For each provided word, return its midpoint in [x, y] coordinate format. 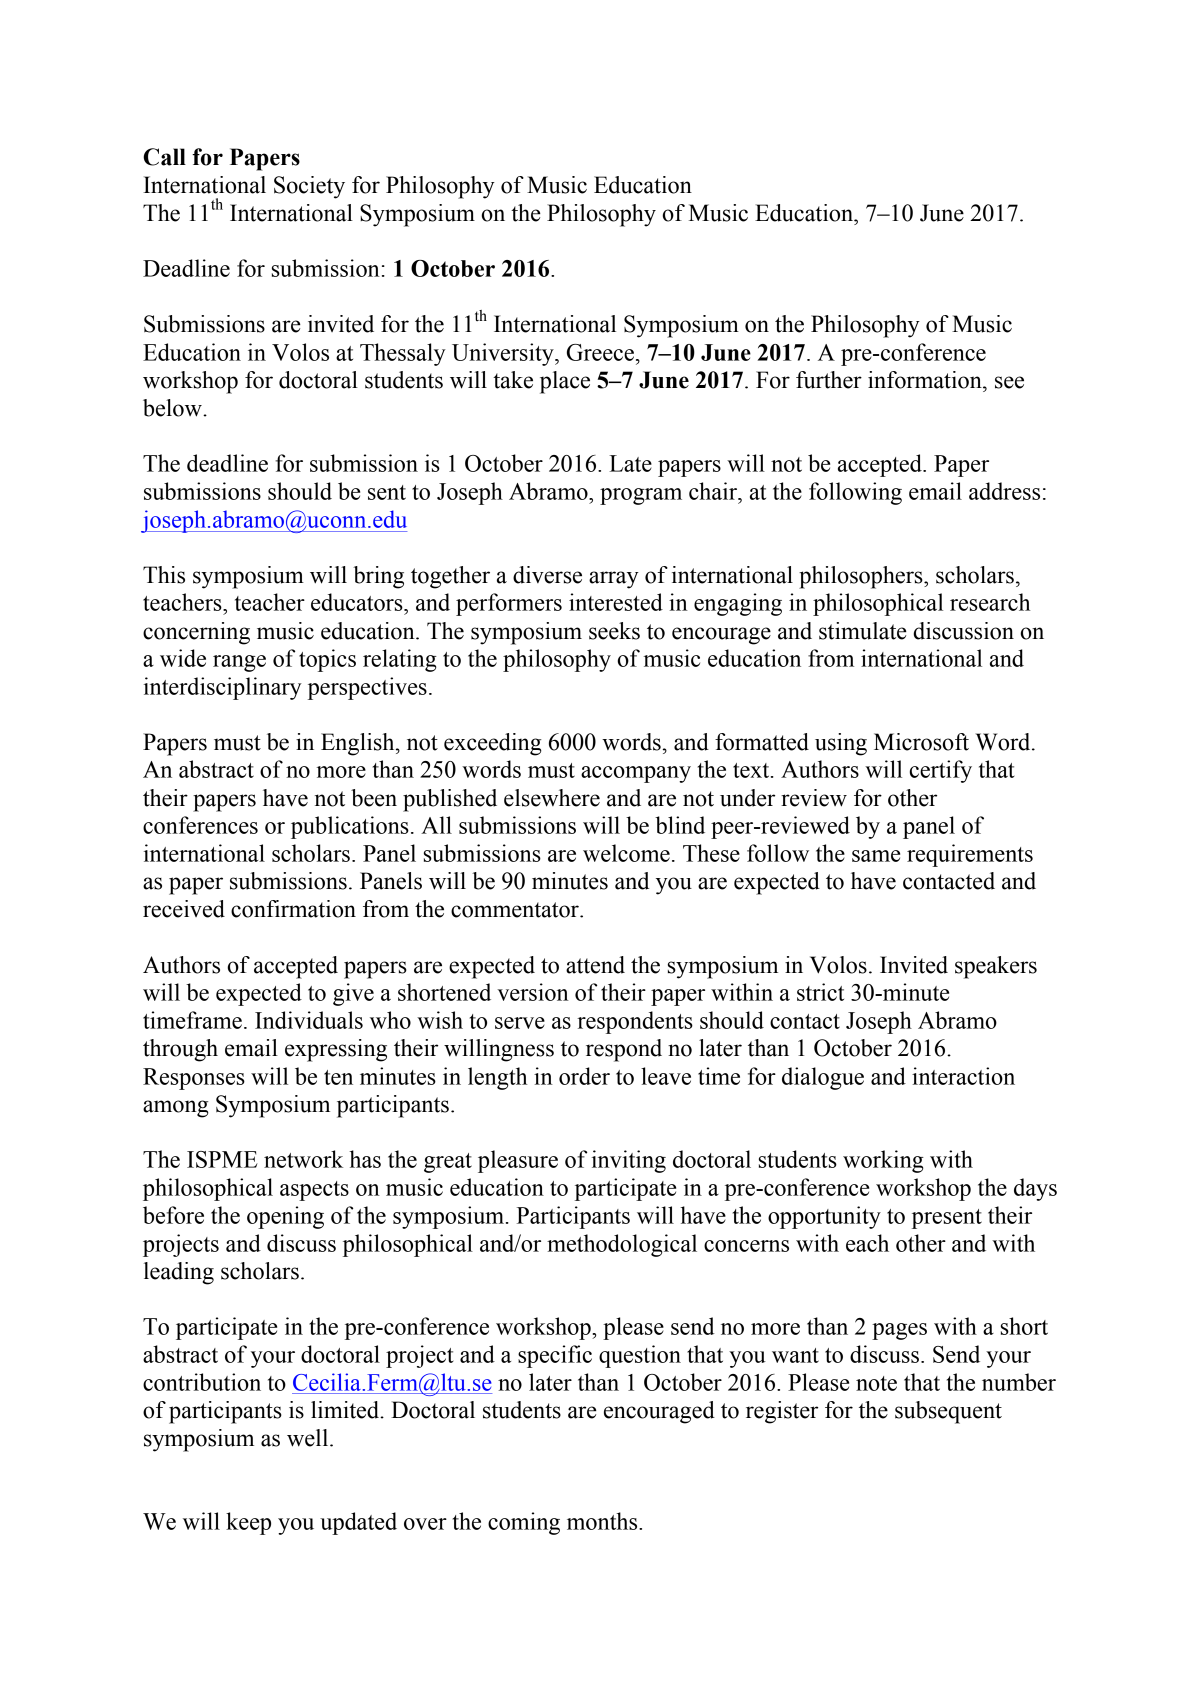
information [926, 380]
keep [248, 1523]
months [603, 1521]
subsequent [948, 1412]
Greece [600, 352]
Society [309, 187]
